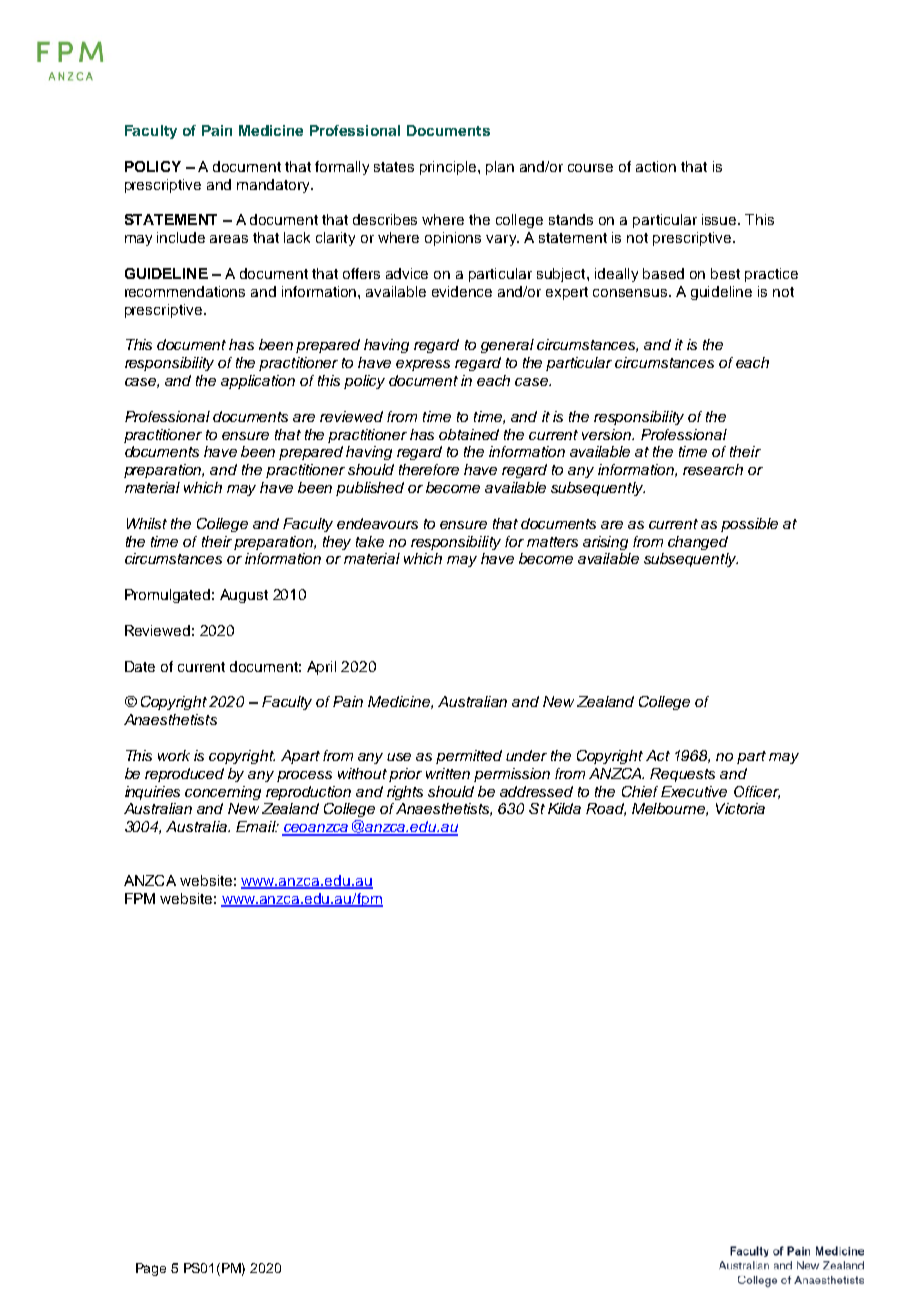 The image size is (924, 1307). What do you see at coordinates (449, 168) in the screenshot?
I see `principle` at bounding box center [449, 168].
